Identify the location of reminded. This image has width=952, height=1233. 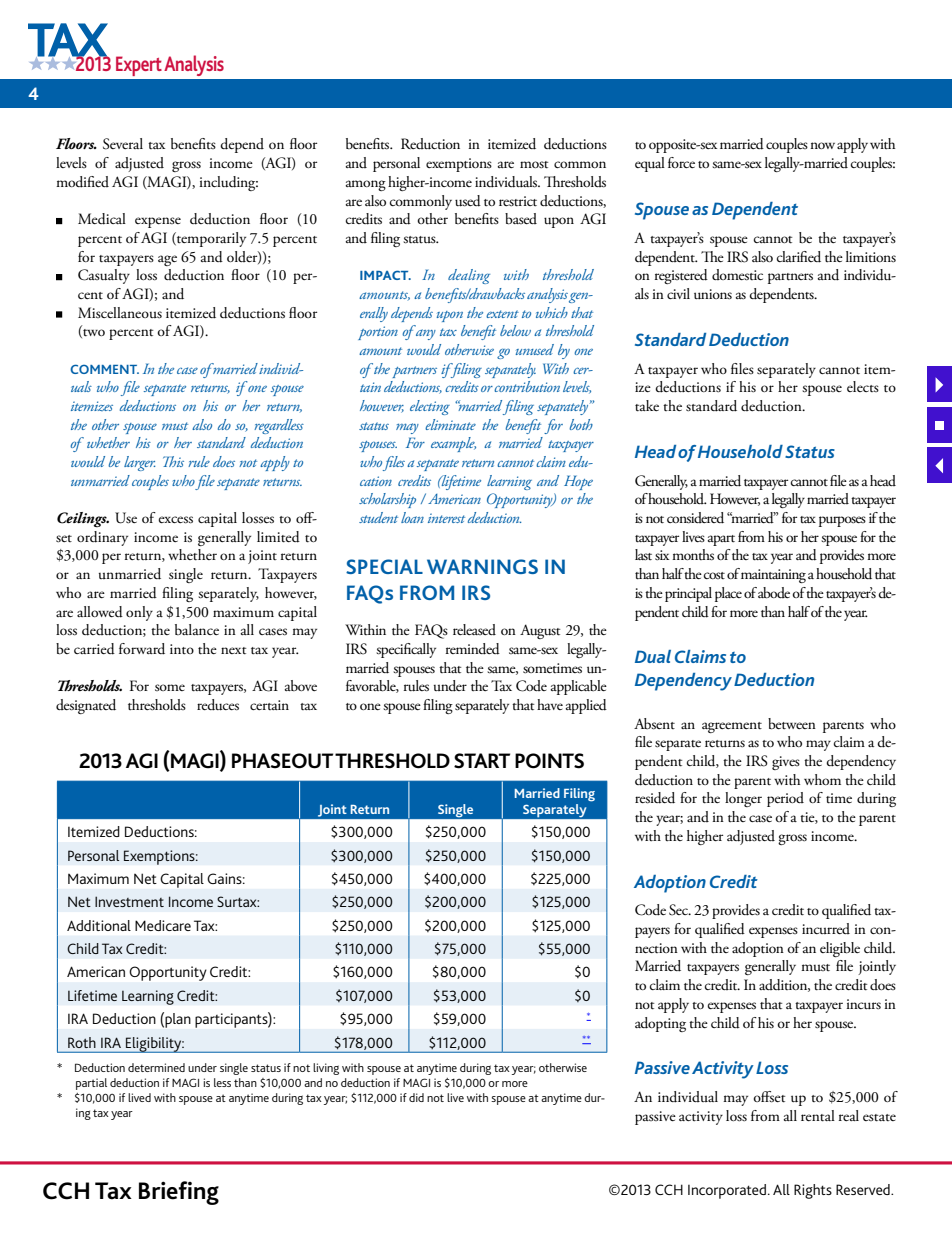
(473, 649).
